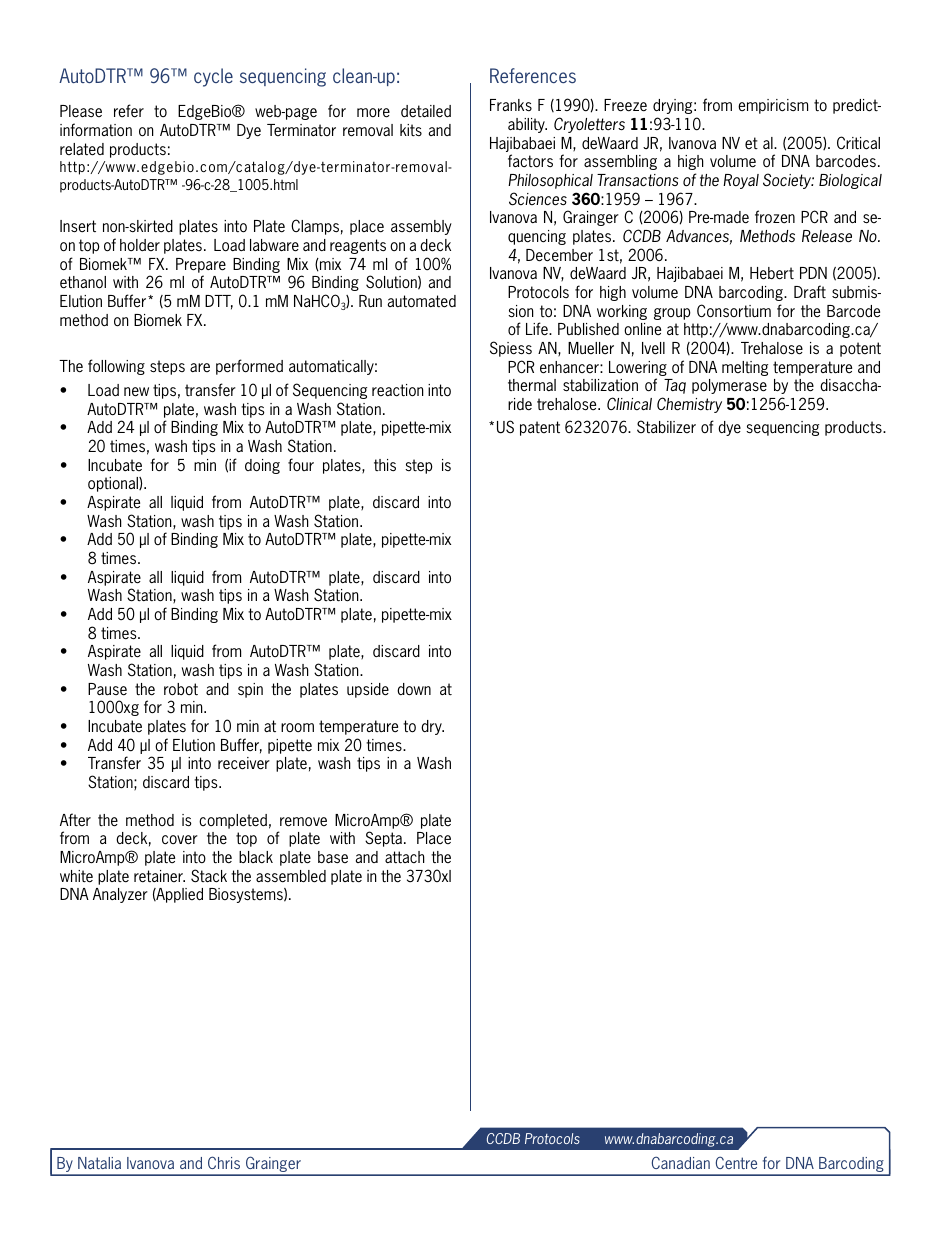  I want to click on detailed, so click(426, 111).
